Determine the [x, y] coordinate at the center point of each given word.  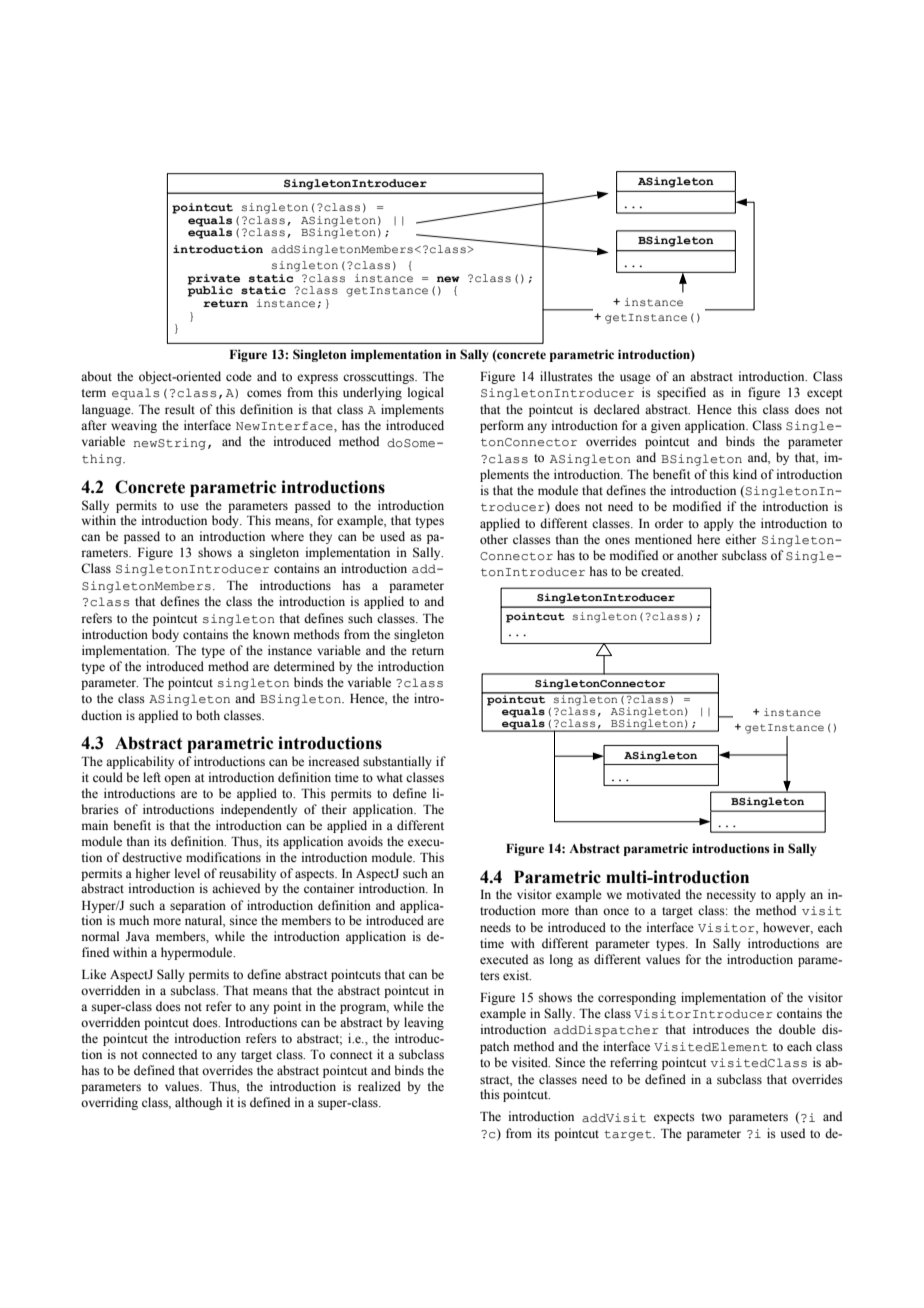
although [198, 1103]
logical [426, 393]
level [187, 873]
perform [502, 426]
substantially [397, 762]
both [208, 715]
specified [681, 393]
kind [745, 474]
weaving [134, 426]
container [329, 888]
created [662, 571]
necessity [731, 895]
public [210, 290]
